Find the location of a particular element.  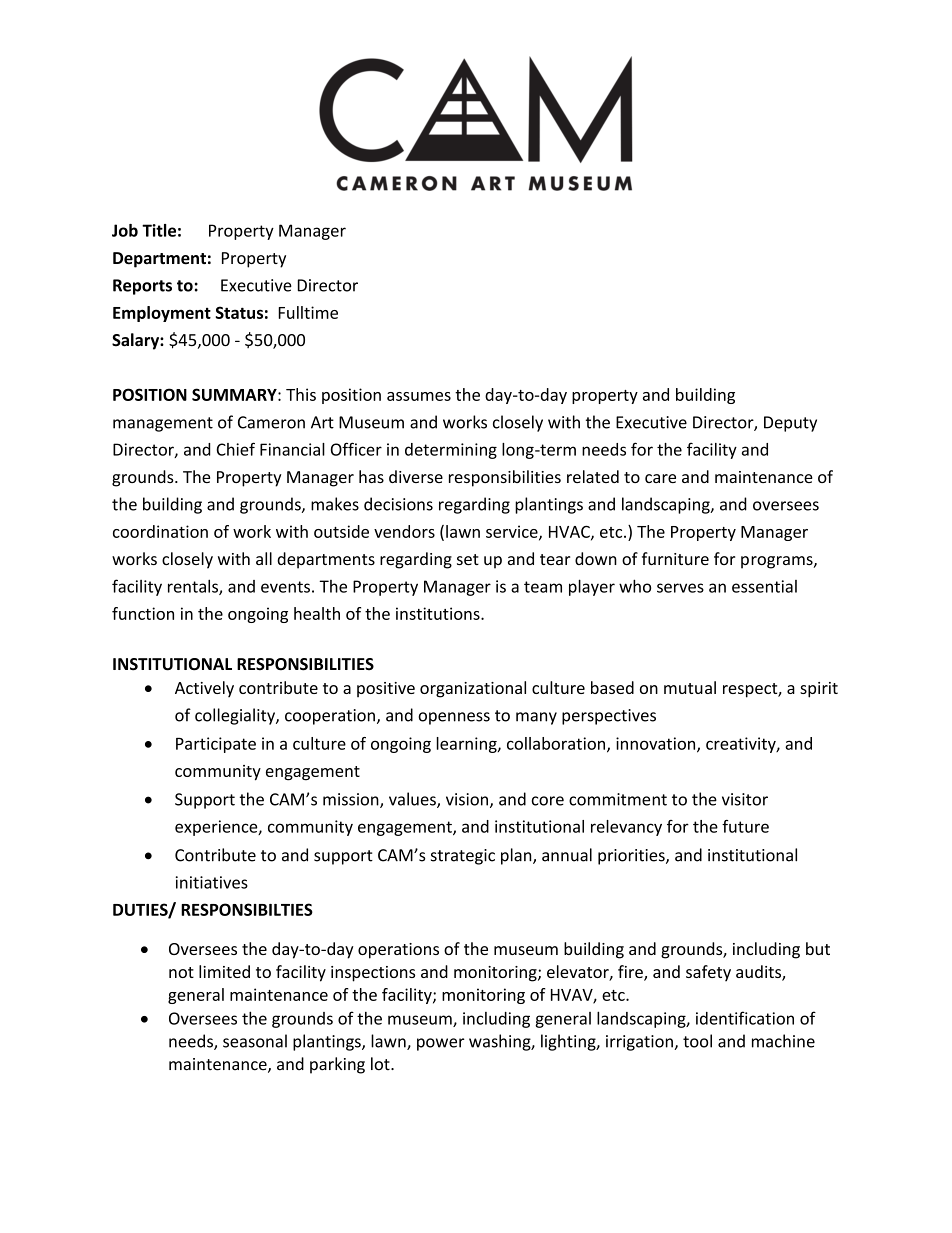

visitor is located at coordinates (745, 799).
